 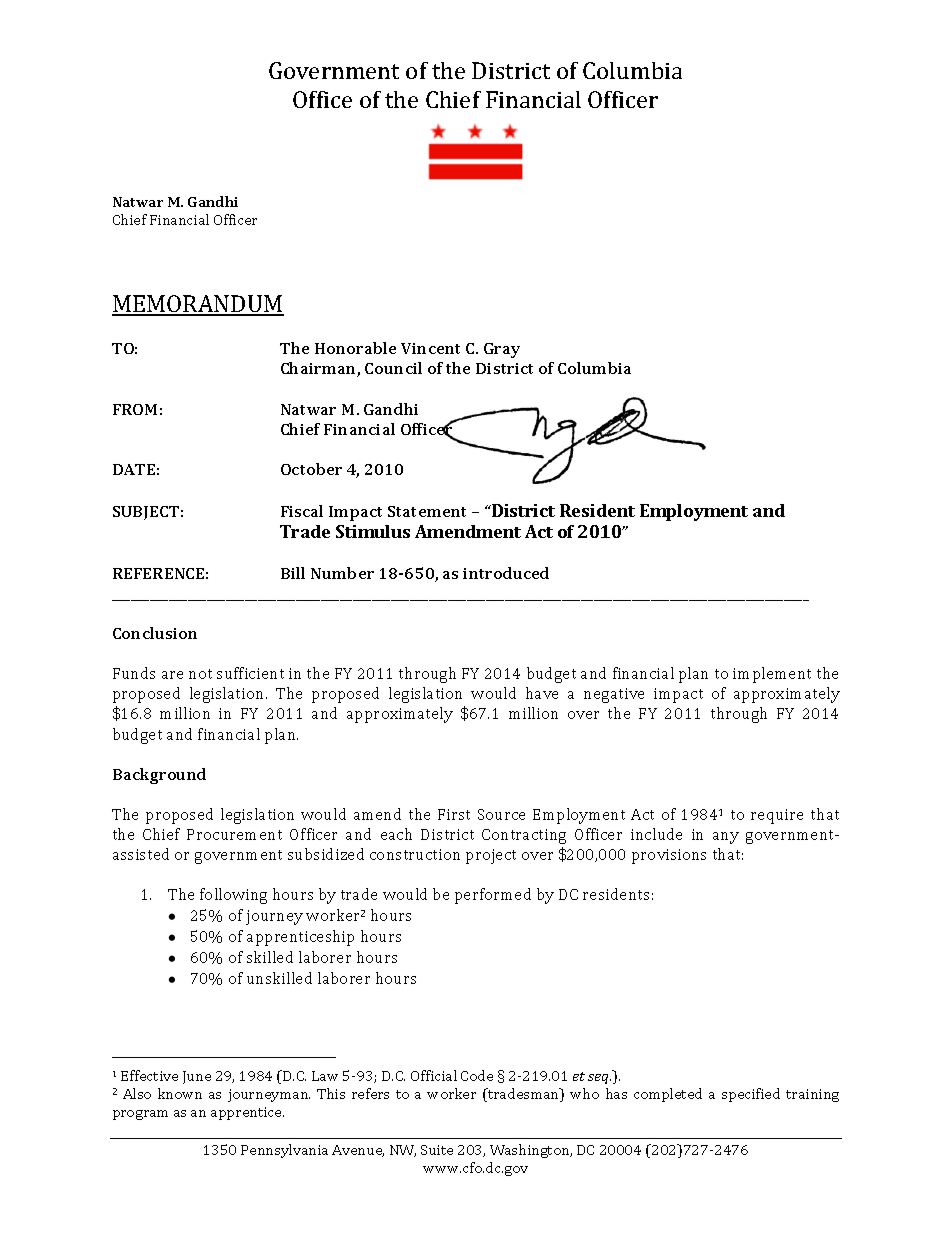 I want to click on known, so click(x=180, y=1093).
